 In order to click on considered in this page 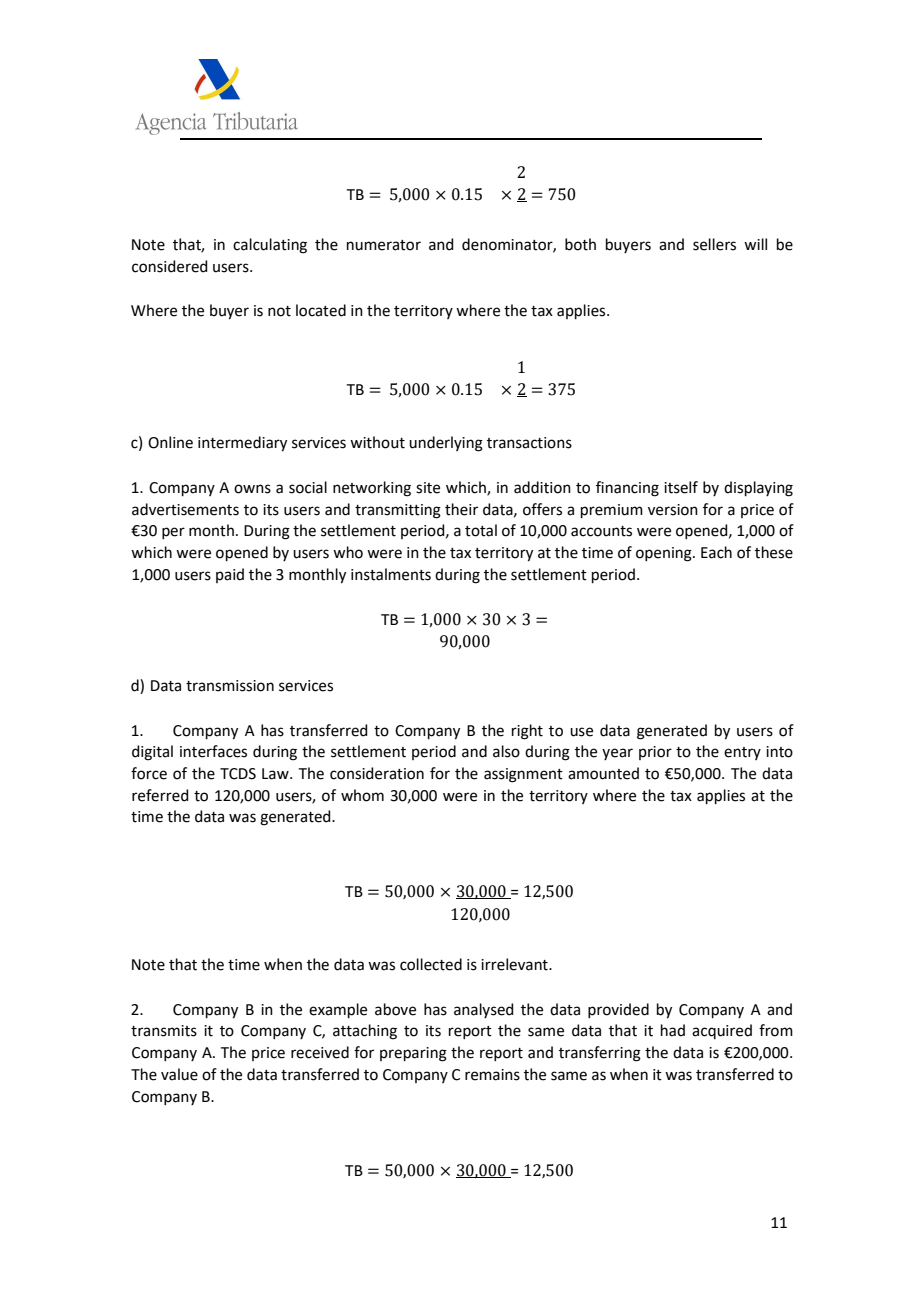, I will do `click(170, 266)`.
